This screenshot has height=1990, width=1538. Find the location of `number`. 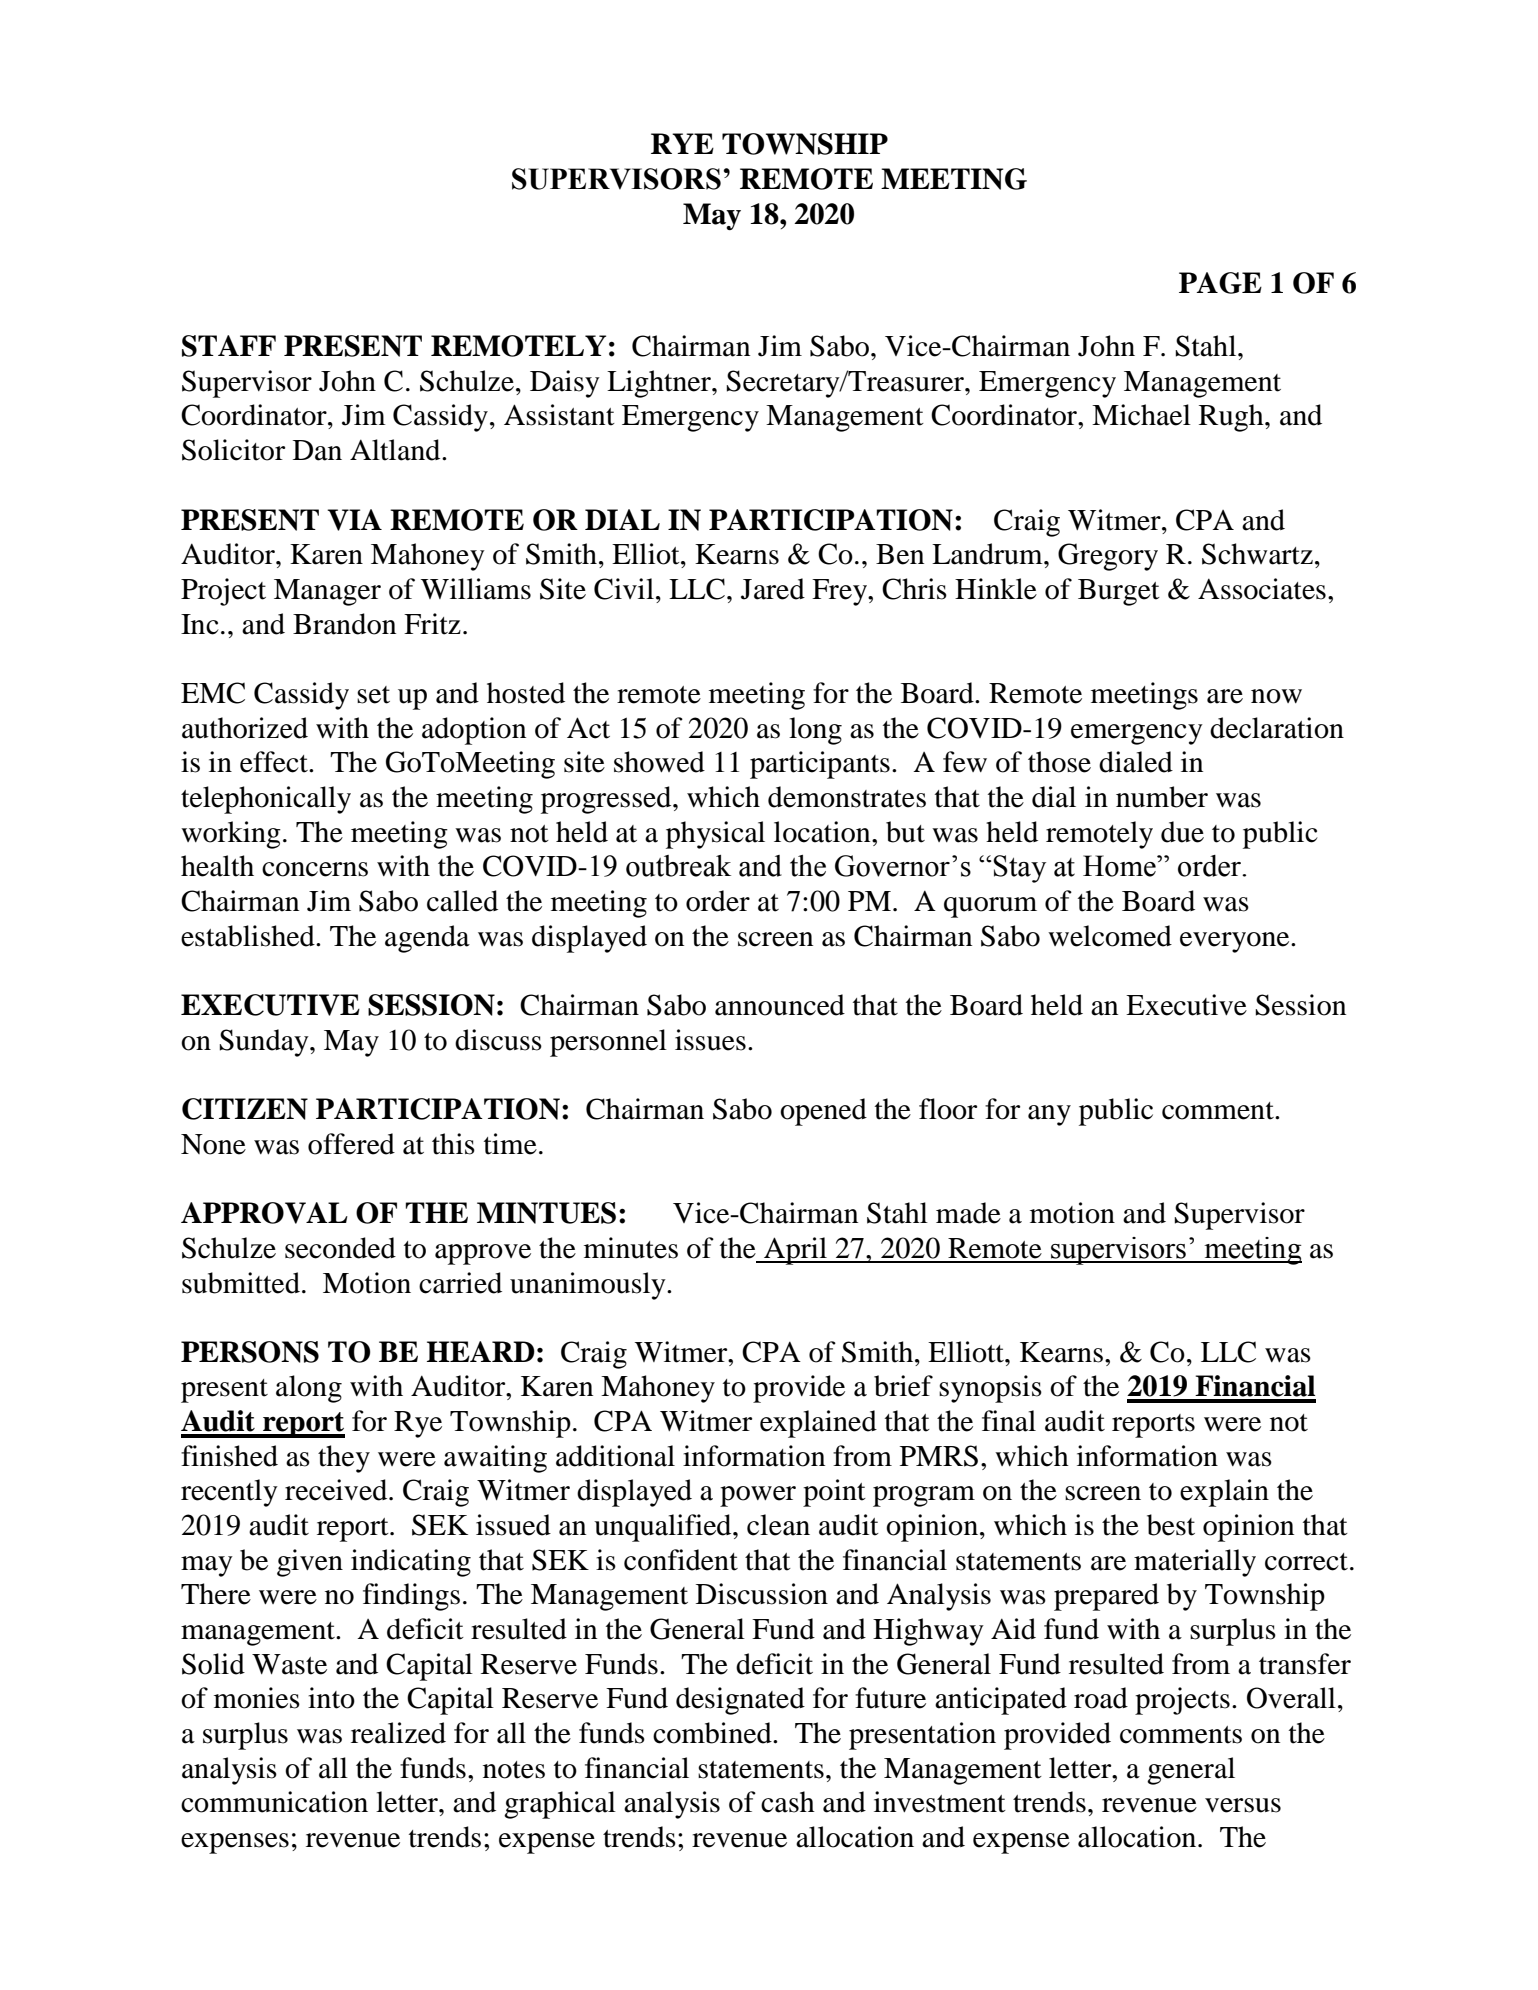

number is located at coordinates (1162, 797).
